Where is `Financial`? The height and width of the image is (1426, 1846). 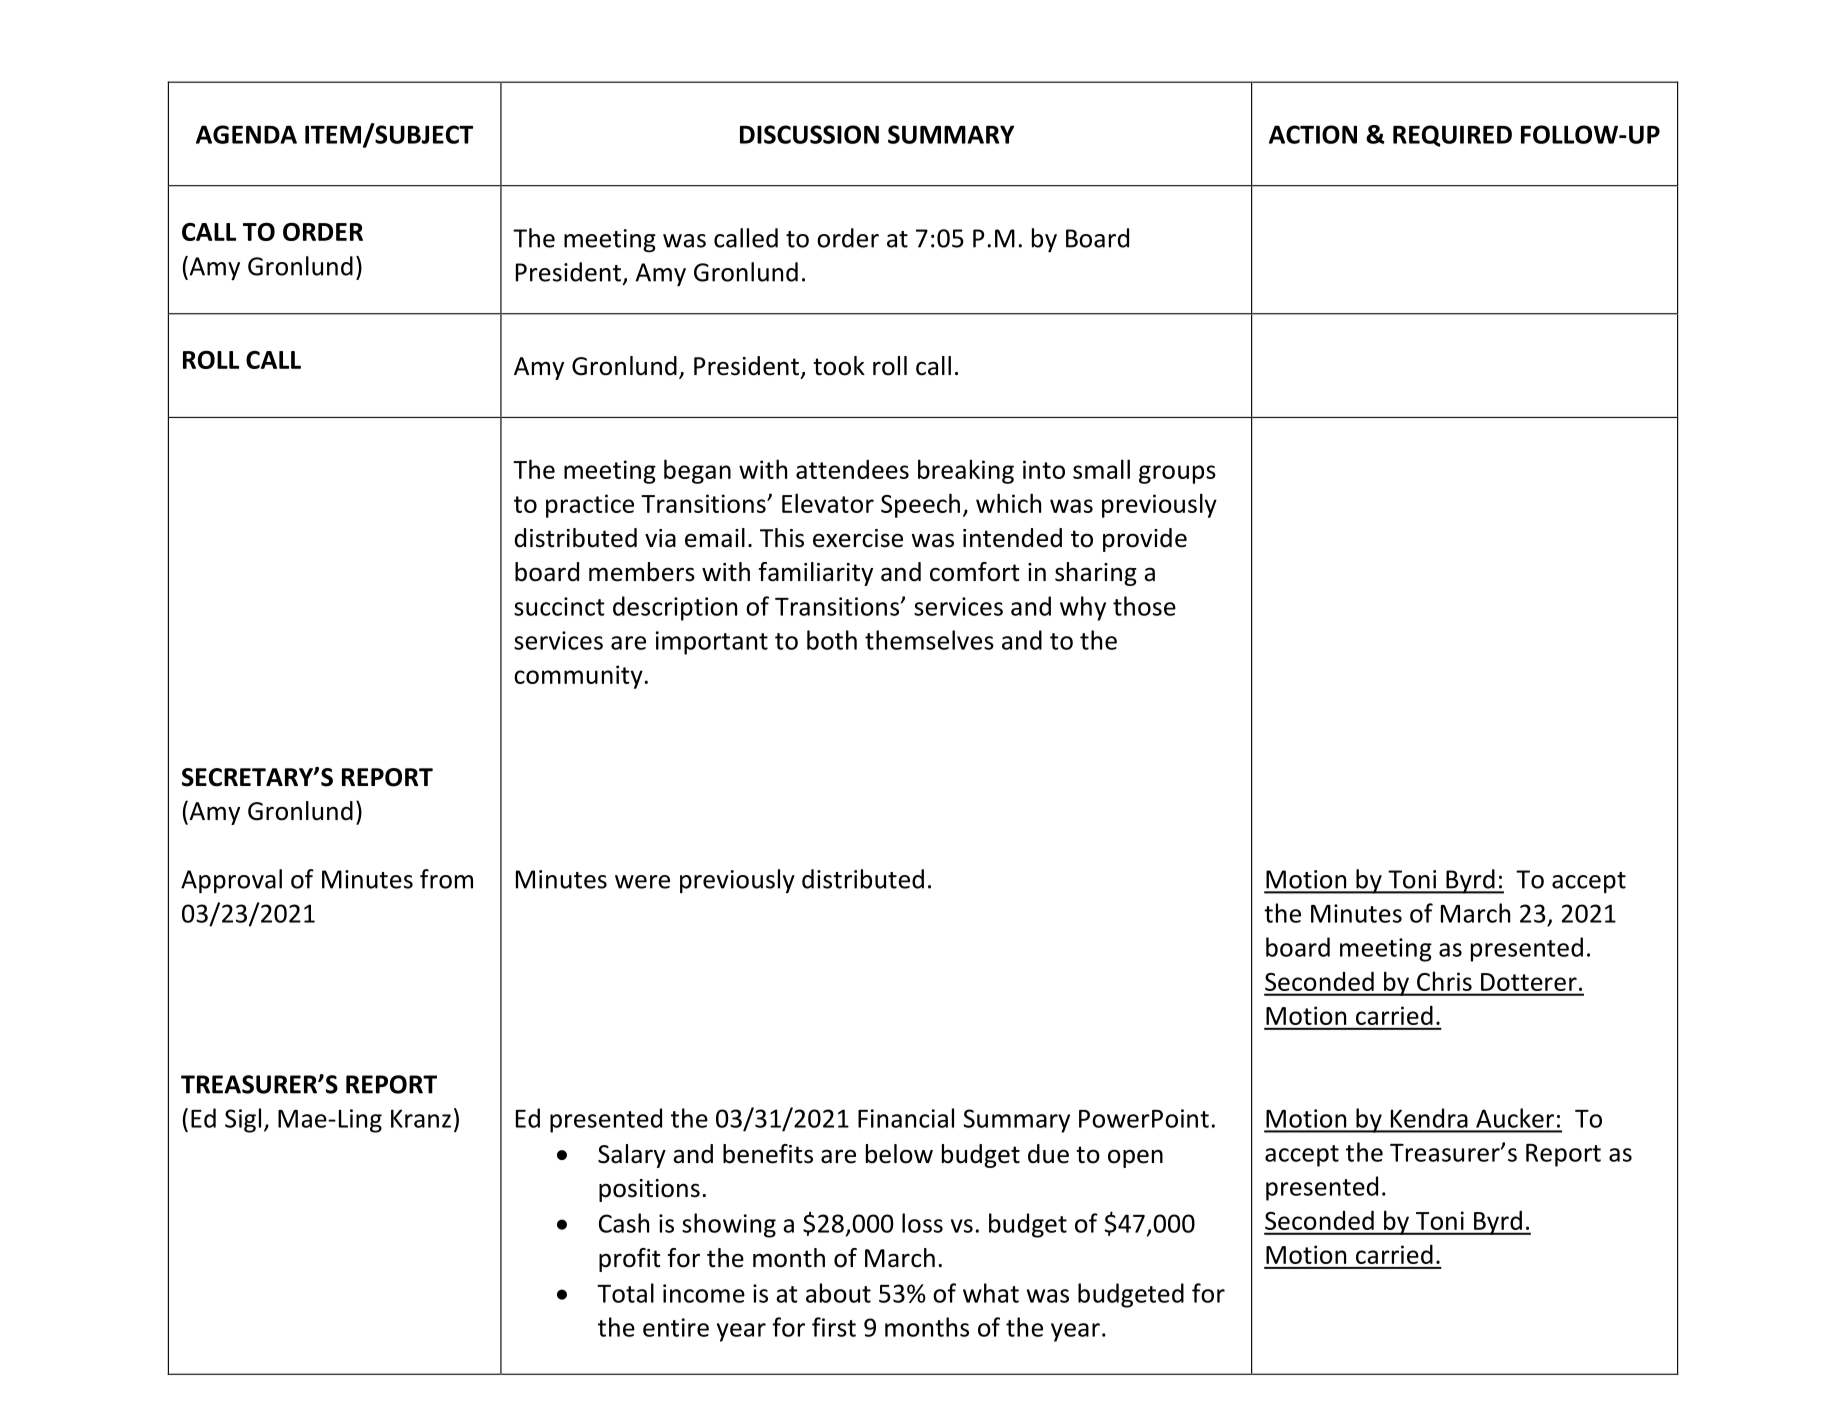 Financial is located at coordinates (906, 1118).
